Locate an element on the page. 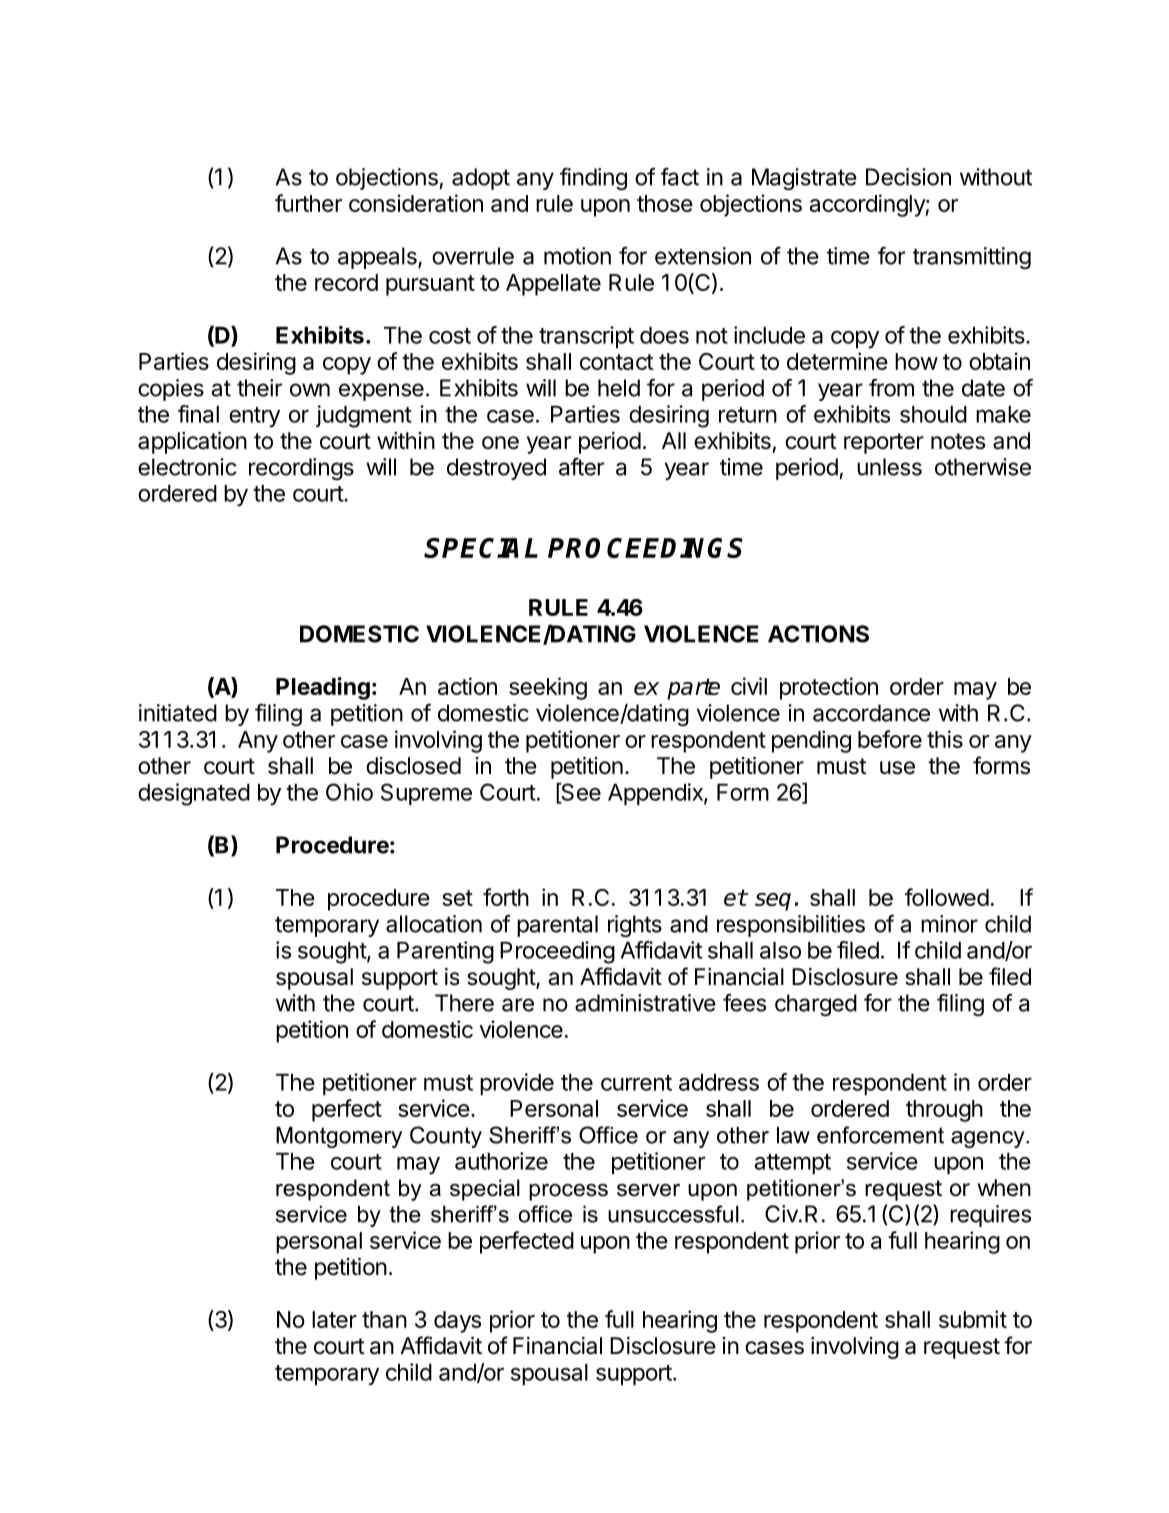  unless is located at coordinates (889, 467).
